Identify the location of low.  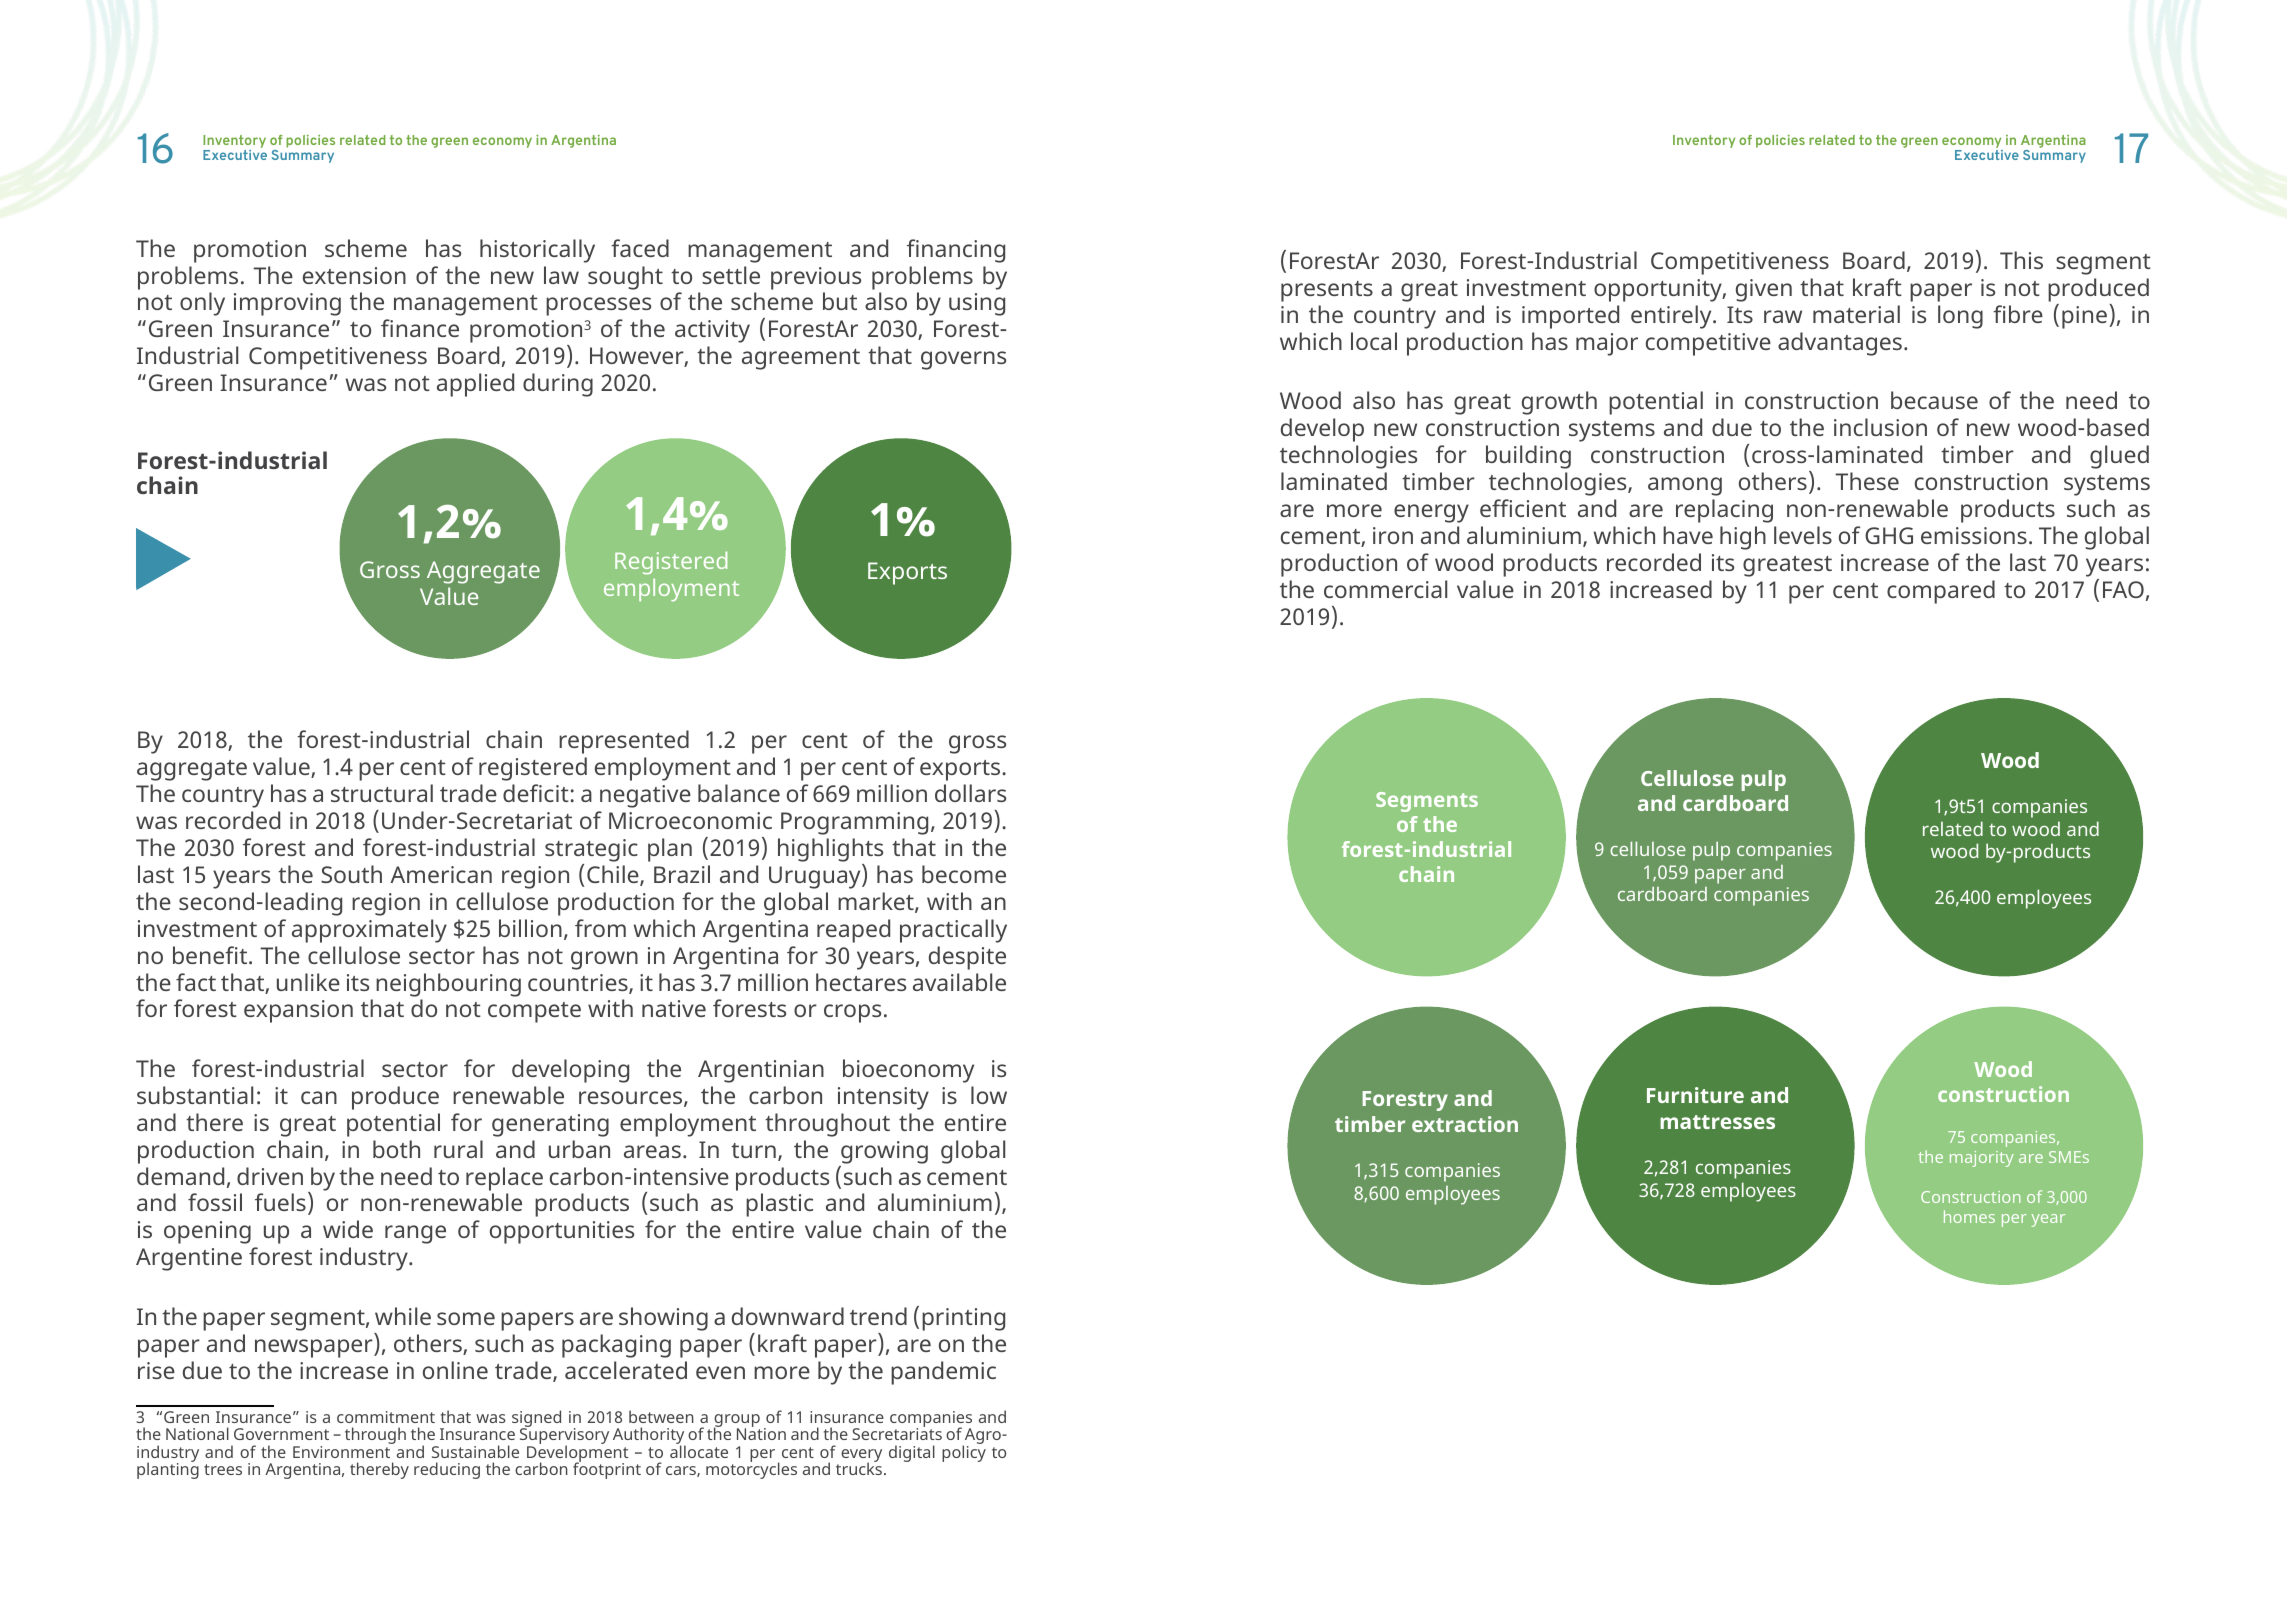
(989, 1095).
